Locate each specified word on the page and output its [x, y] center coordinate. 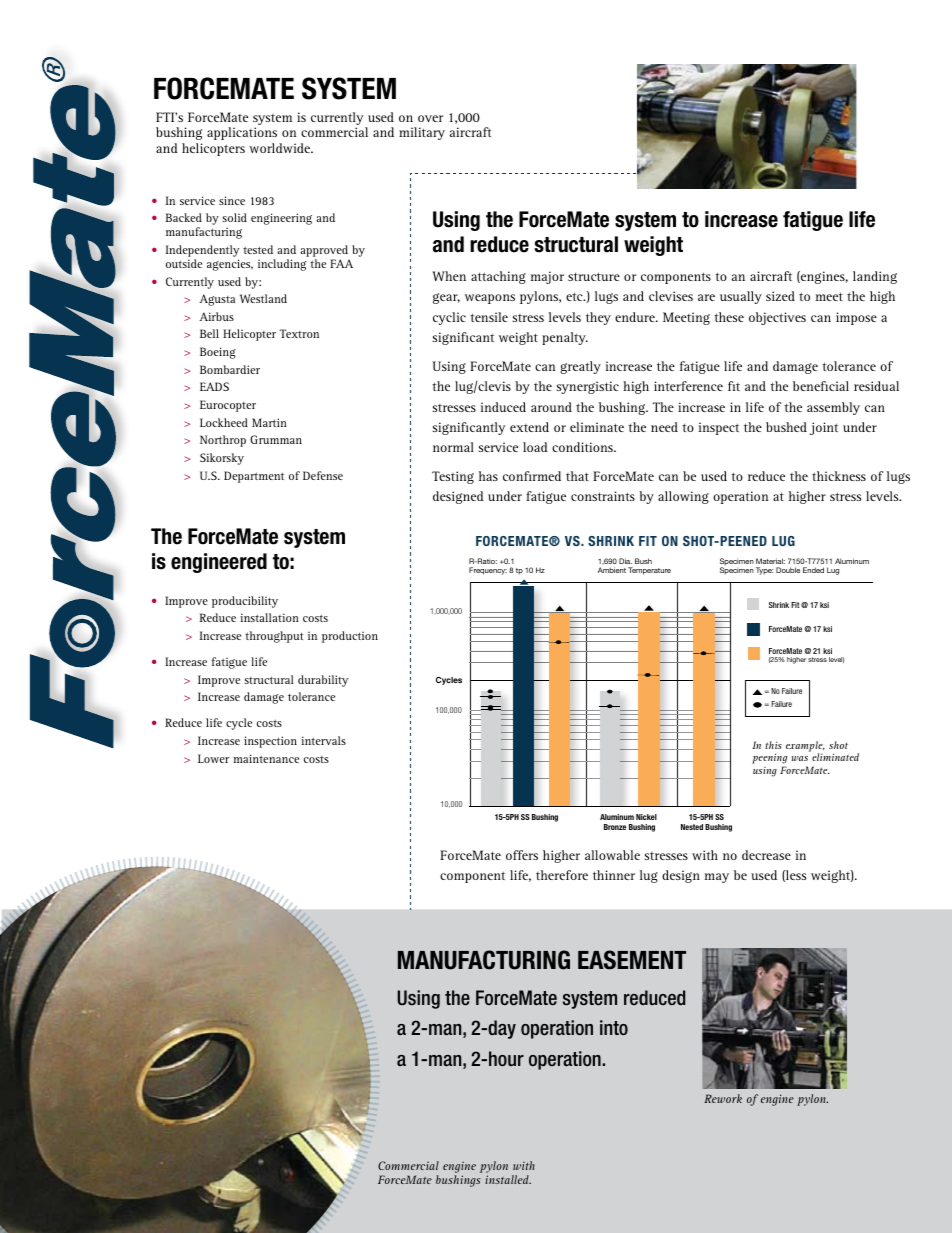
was [800, 758]
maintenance [266, 758]
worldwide [281, 148]
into [614, 1027]
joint [824, 428]
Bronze [615, 827]
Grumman [276, 439]
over [430, 118]
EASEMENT [632, 960]
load [535, 447]
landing [875, 277]
